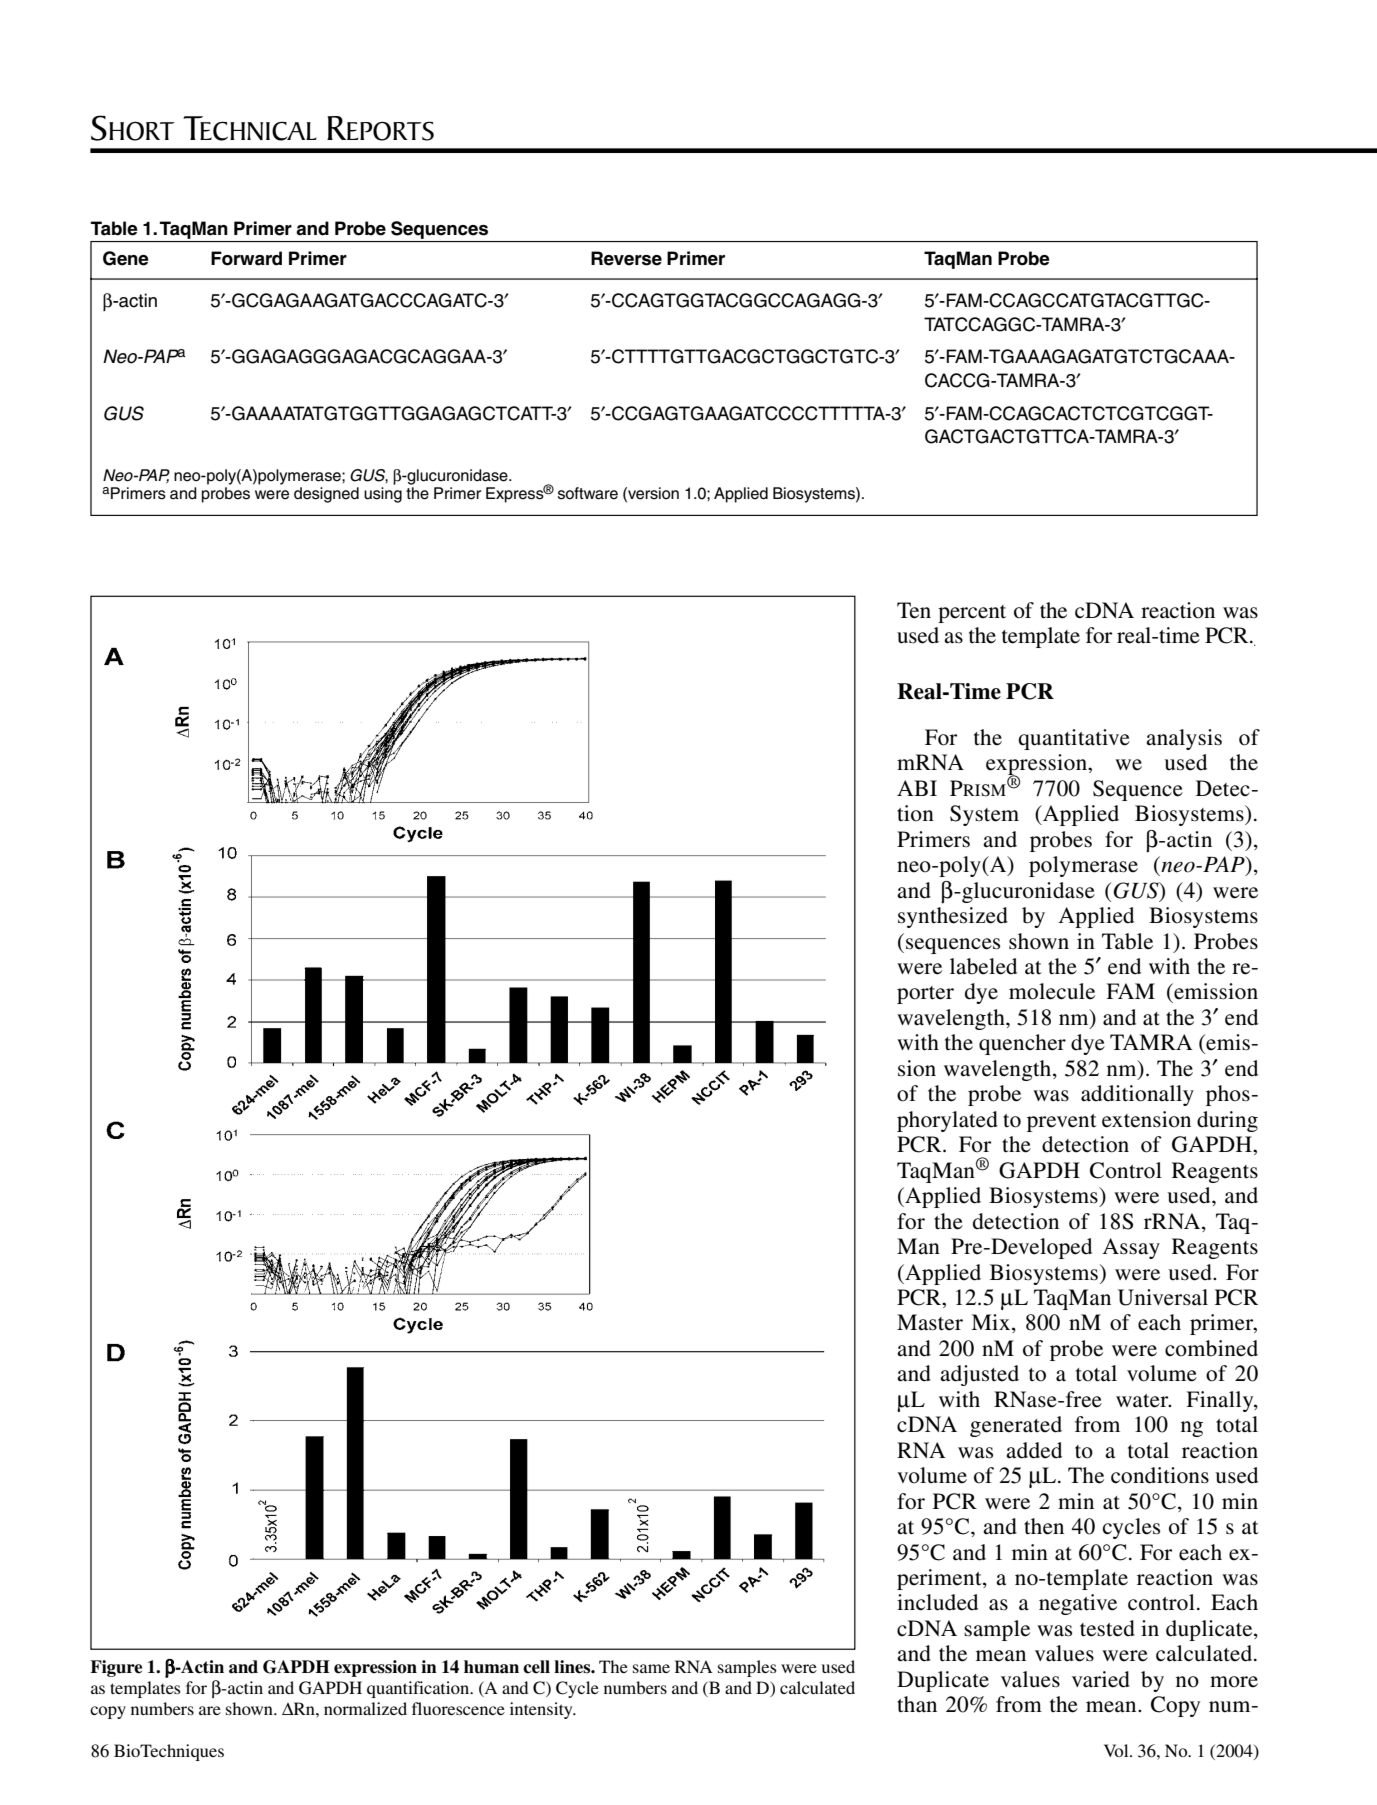 This screenshot has height=1805, width=1377. What do you see at coordinates (116, 1668) in the screenshot?
I see `Figure` at bounding box center [116, 1668].
